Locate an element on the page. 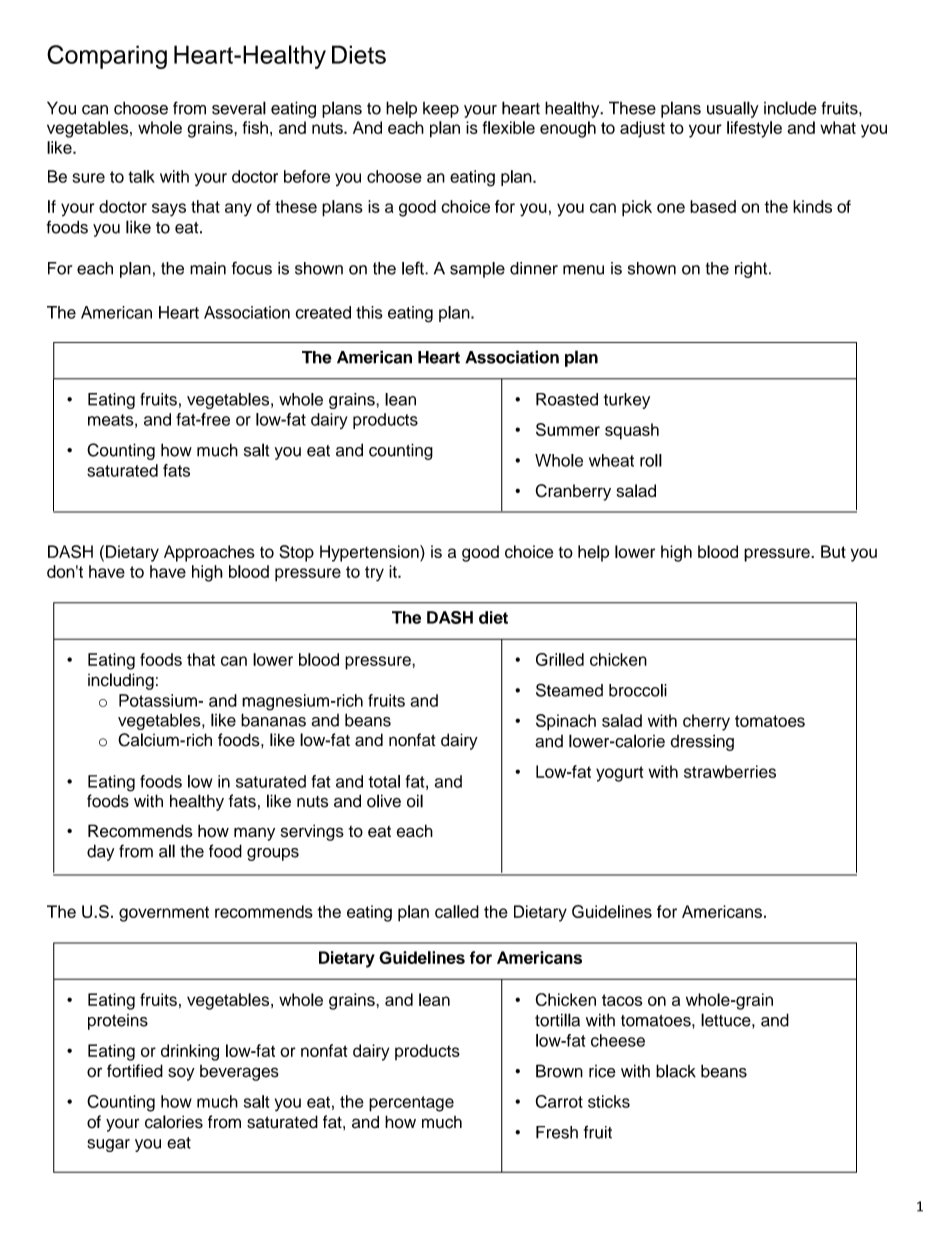 The height and width of the page is (1233, 952). many is located at coordinates (254, 834).
